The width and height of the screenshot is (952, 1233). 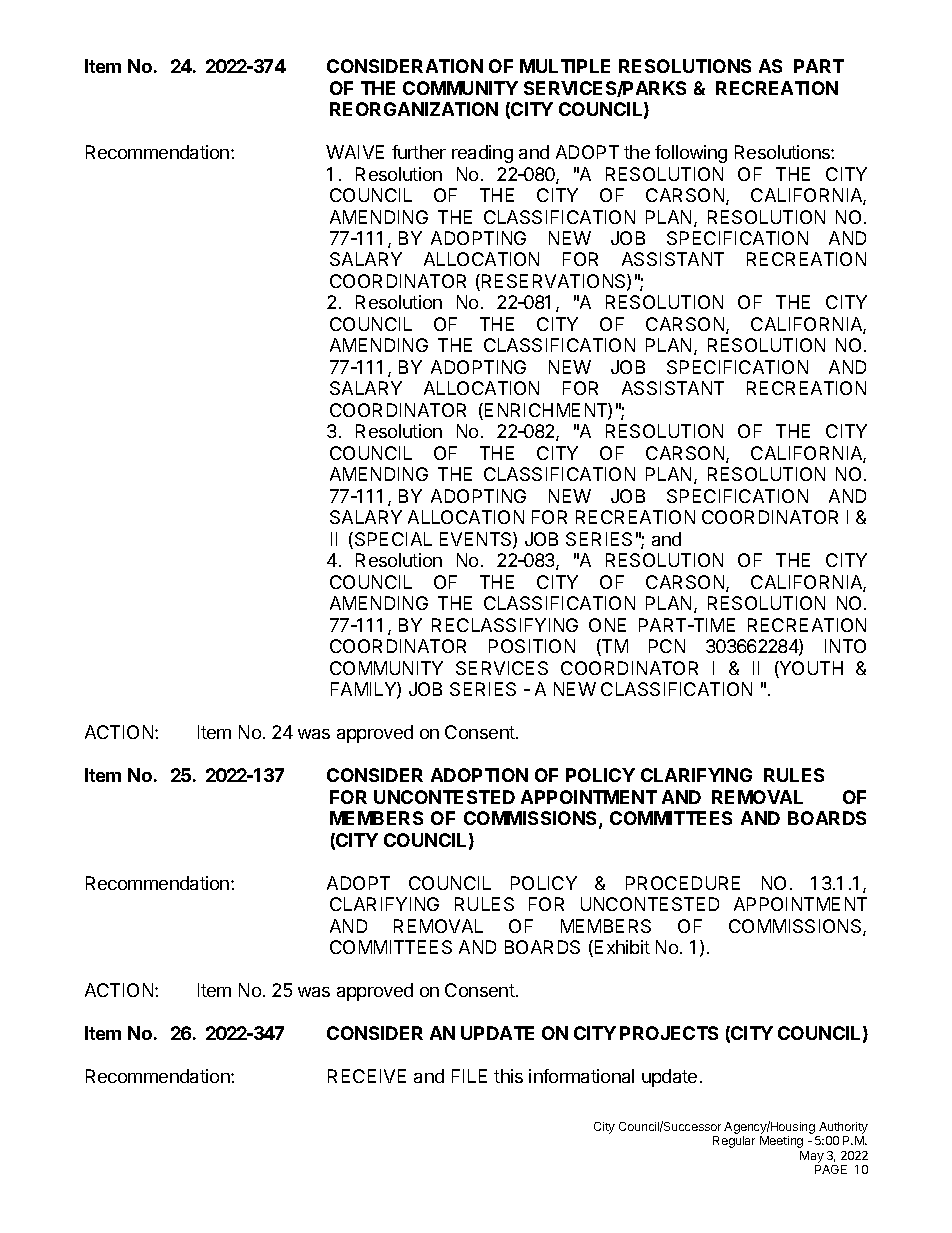 I want to click on RECEIVE, so click(x=367, y=1076).
